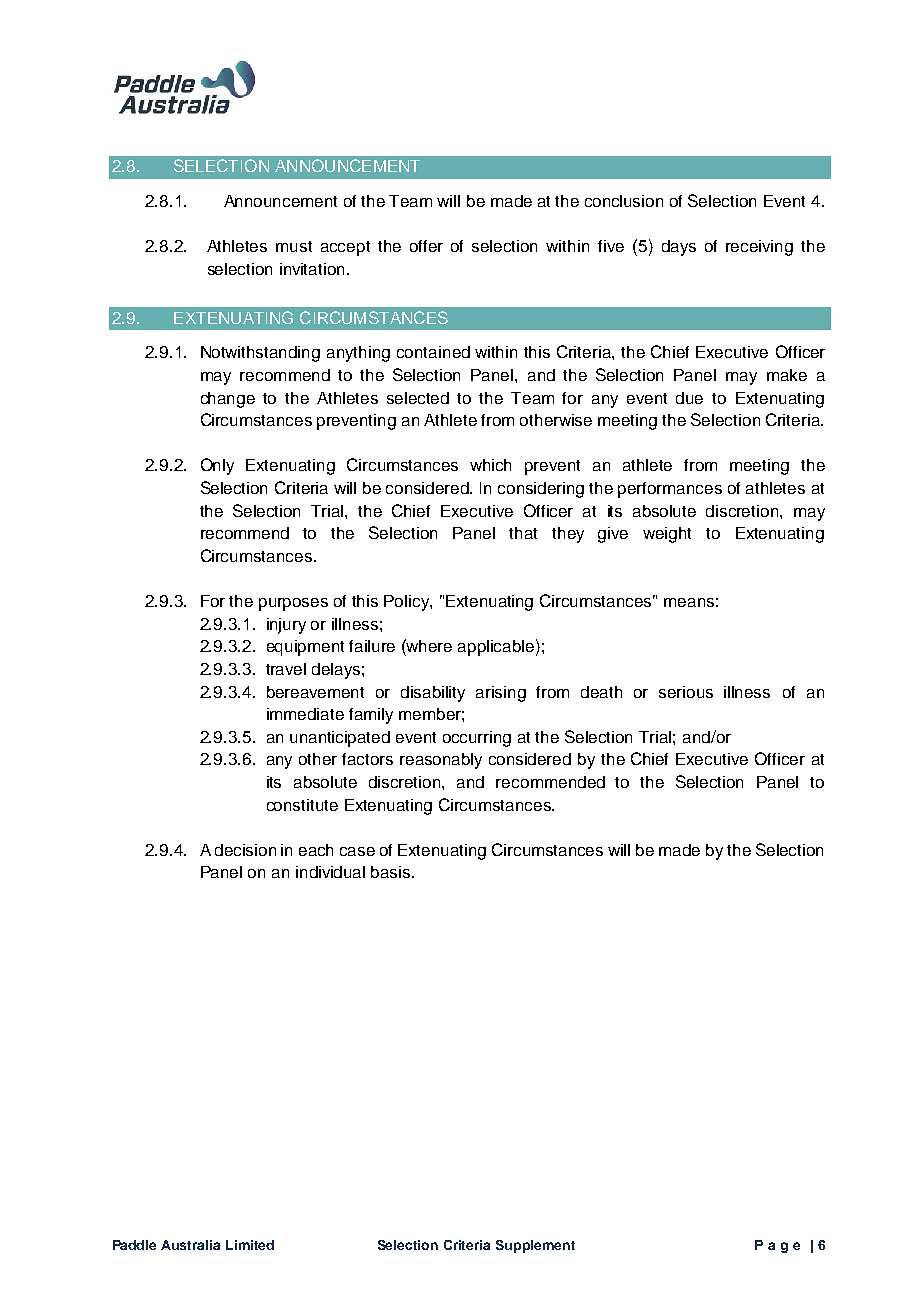 This image has height=1308, width=924. Describe the element at coordinates (535, 1246) in the image. I see `Supplement` at that location.
